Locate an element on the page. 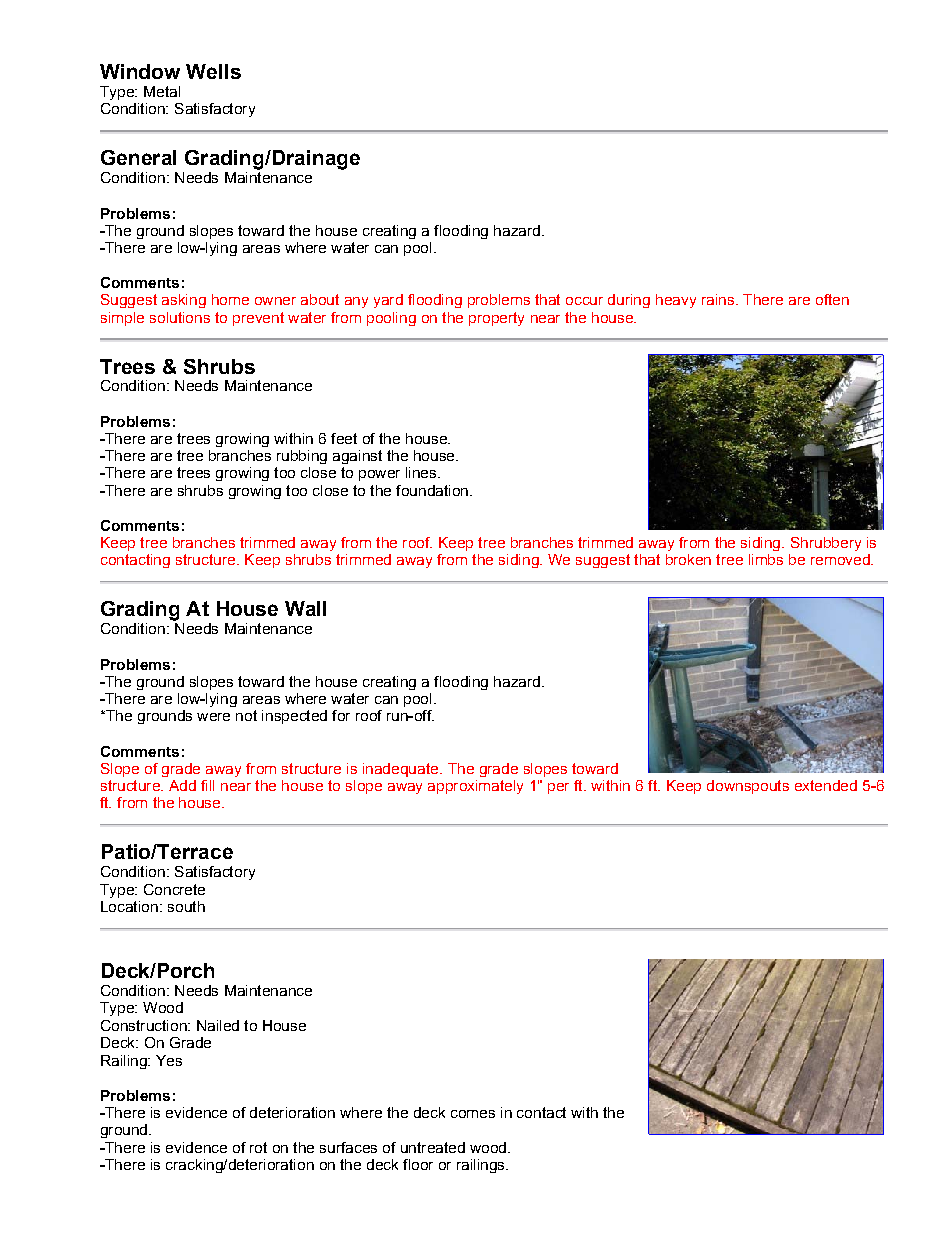 The image size is (952, 1233). limbs is located at coordinates (766, 559).
